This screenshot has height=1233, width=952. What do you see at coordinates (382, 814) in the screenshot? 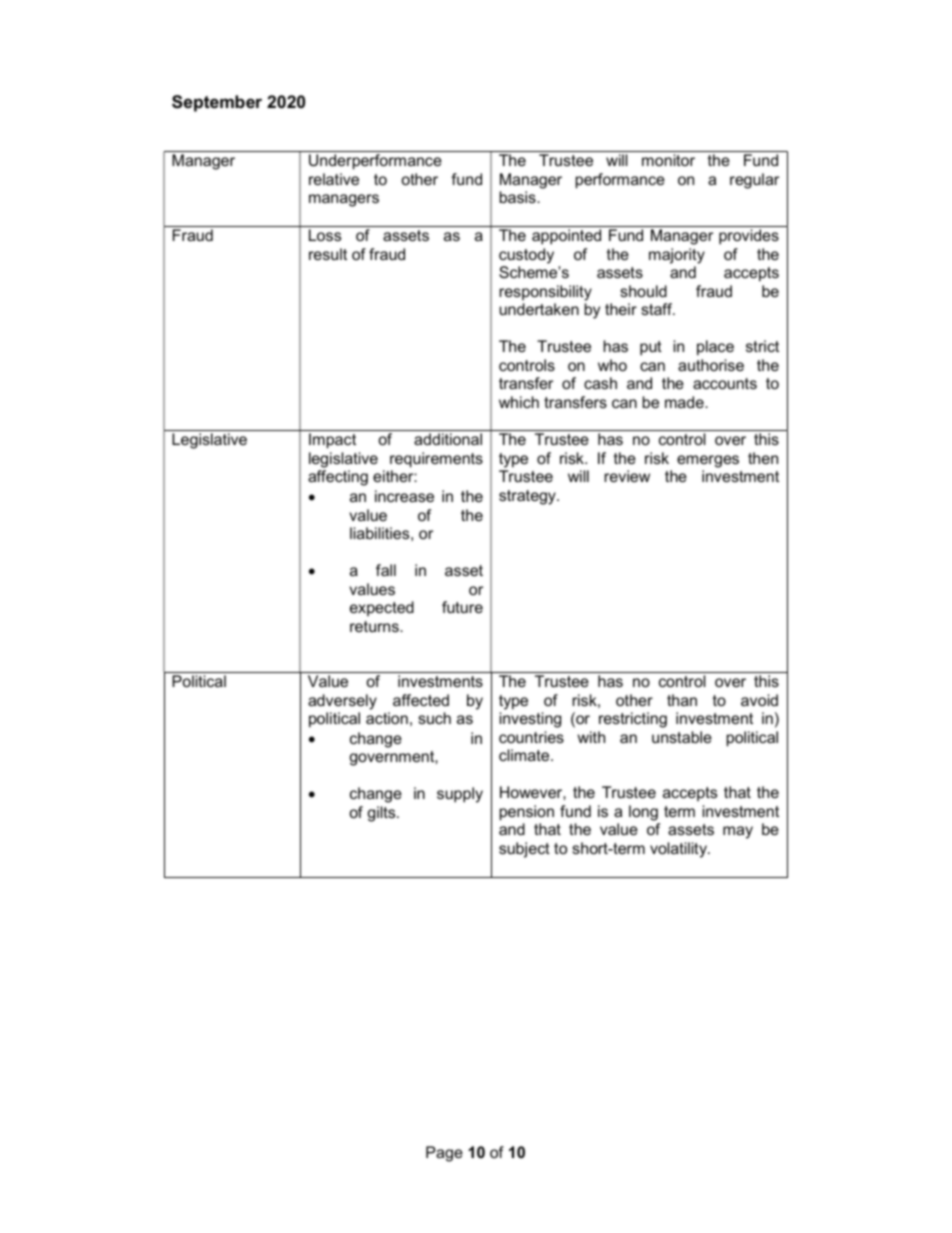
I see `gilts` at bounding box center [382, 814].
